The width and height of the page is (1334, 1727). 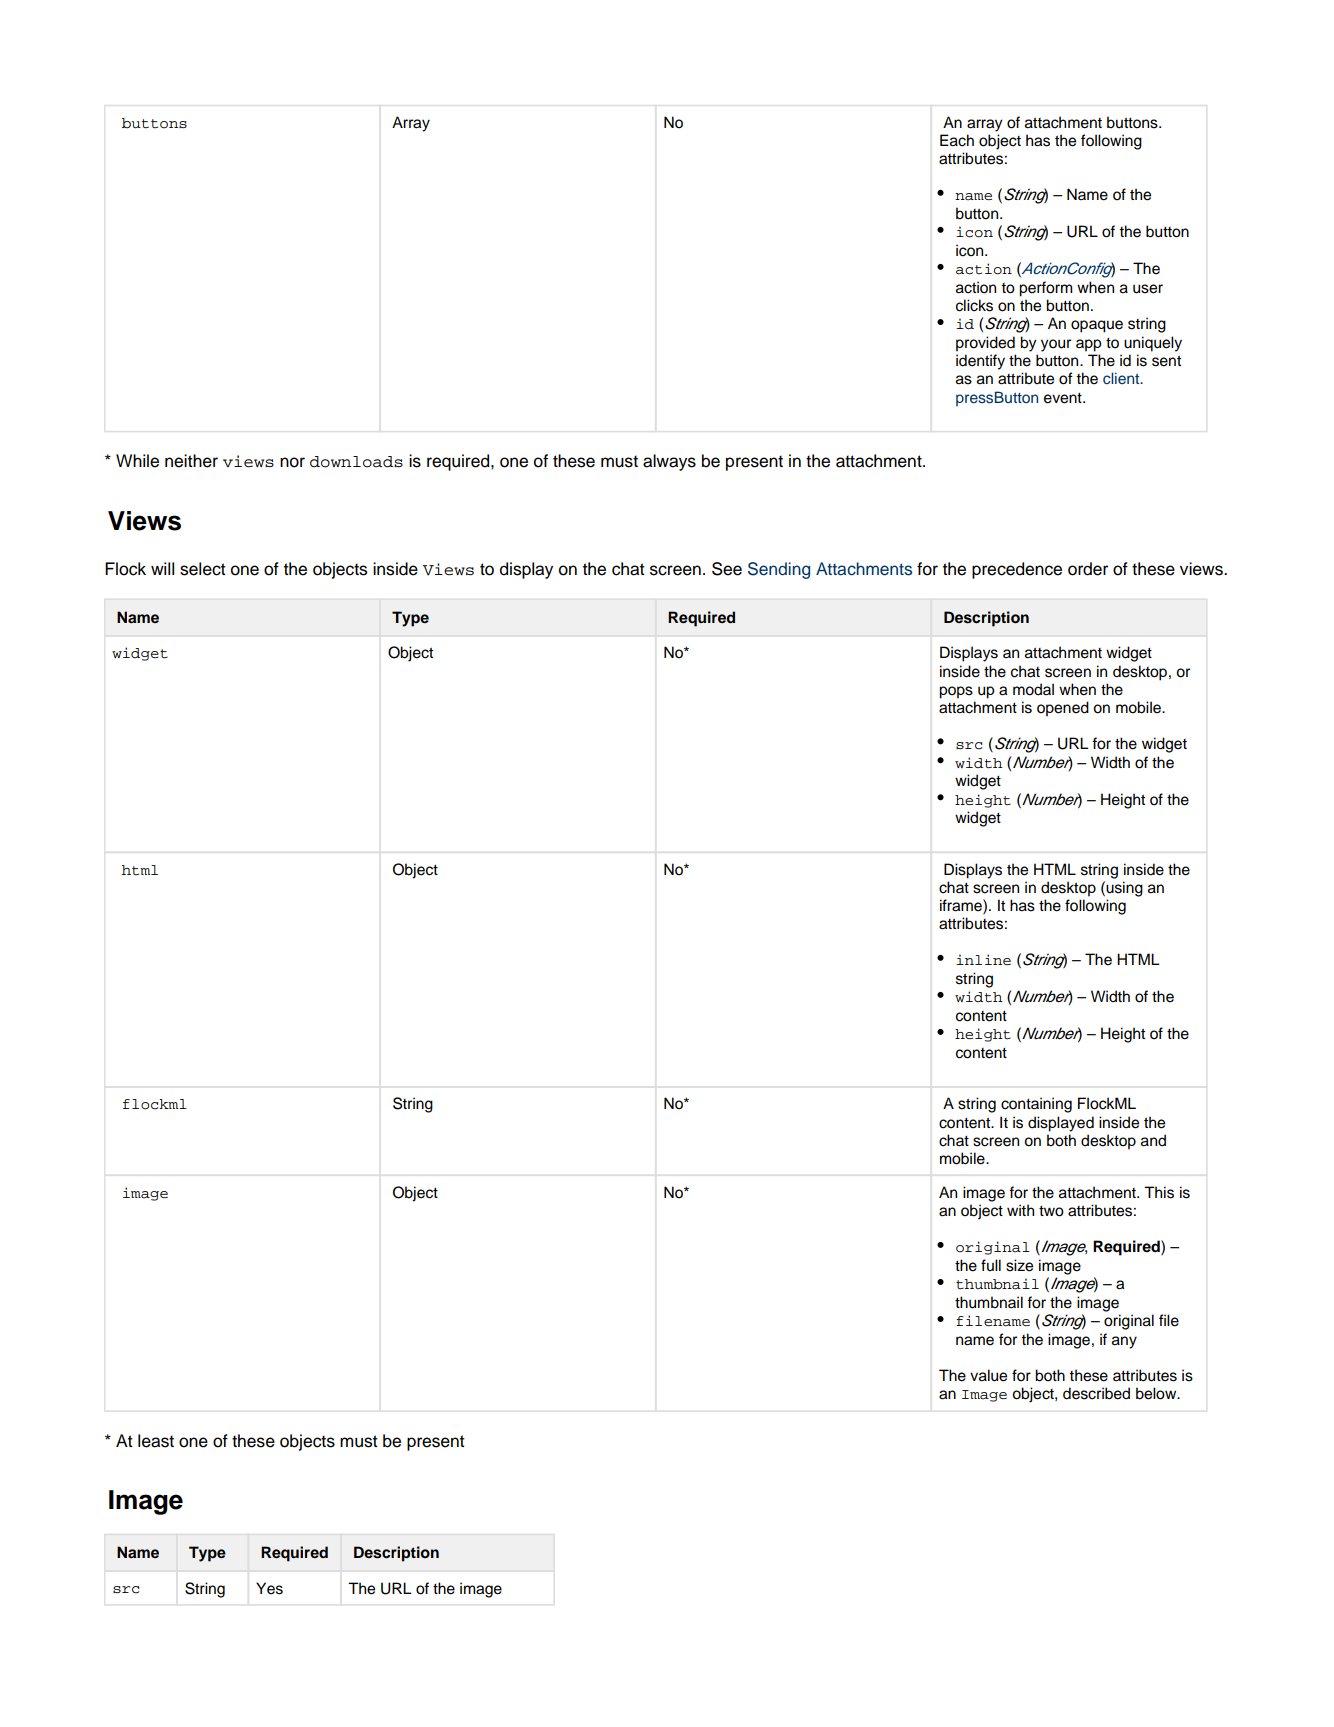 I want to click on Yes, so click(x=269, y=1588).
